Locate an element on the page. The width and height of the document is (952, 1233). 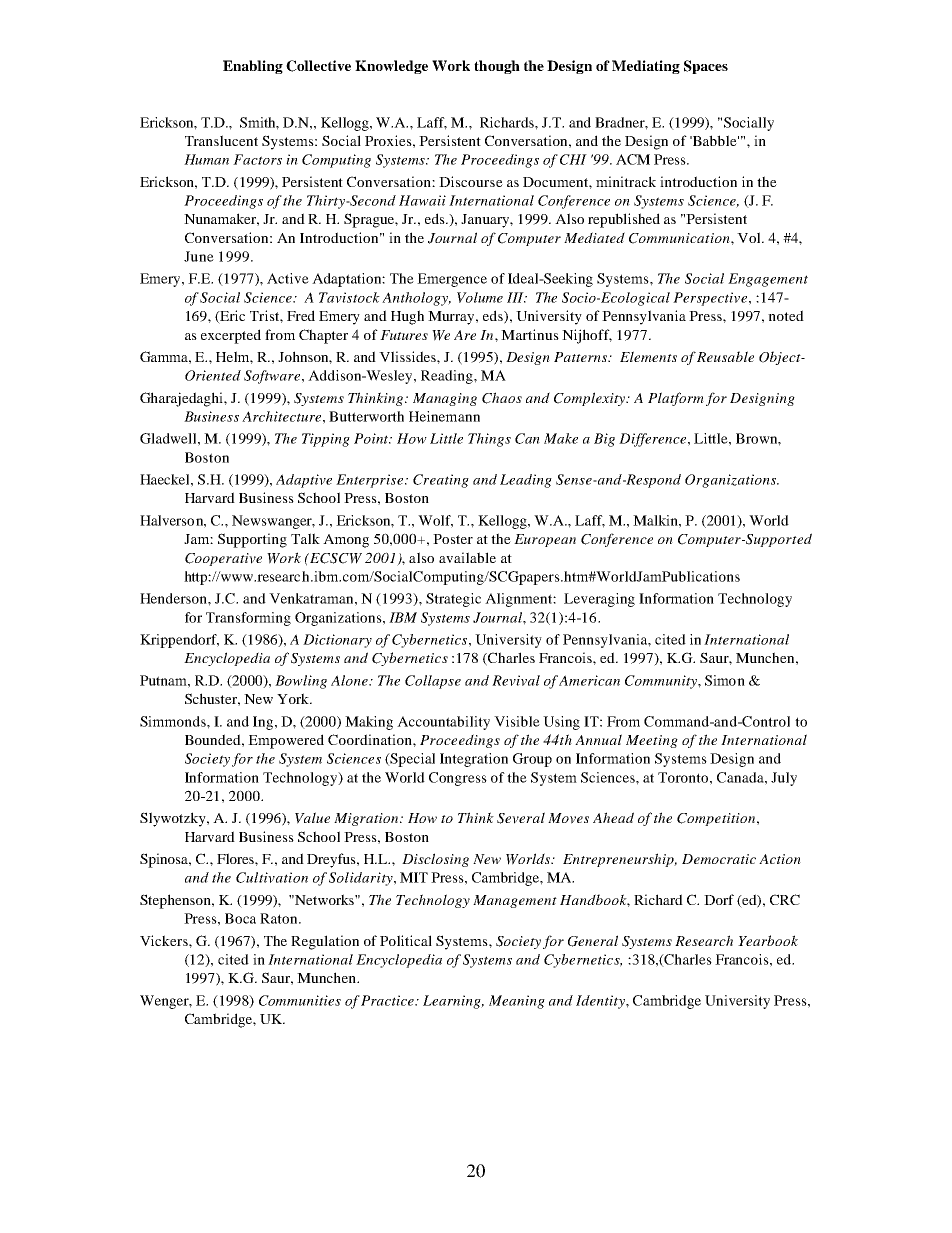
Learning is located at coordinates (453, 1002).
